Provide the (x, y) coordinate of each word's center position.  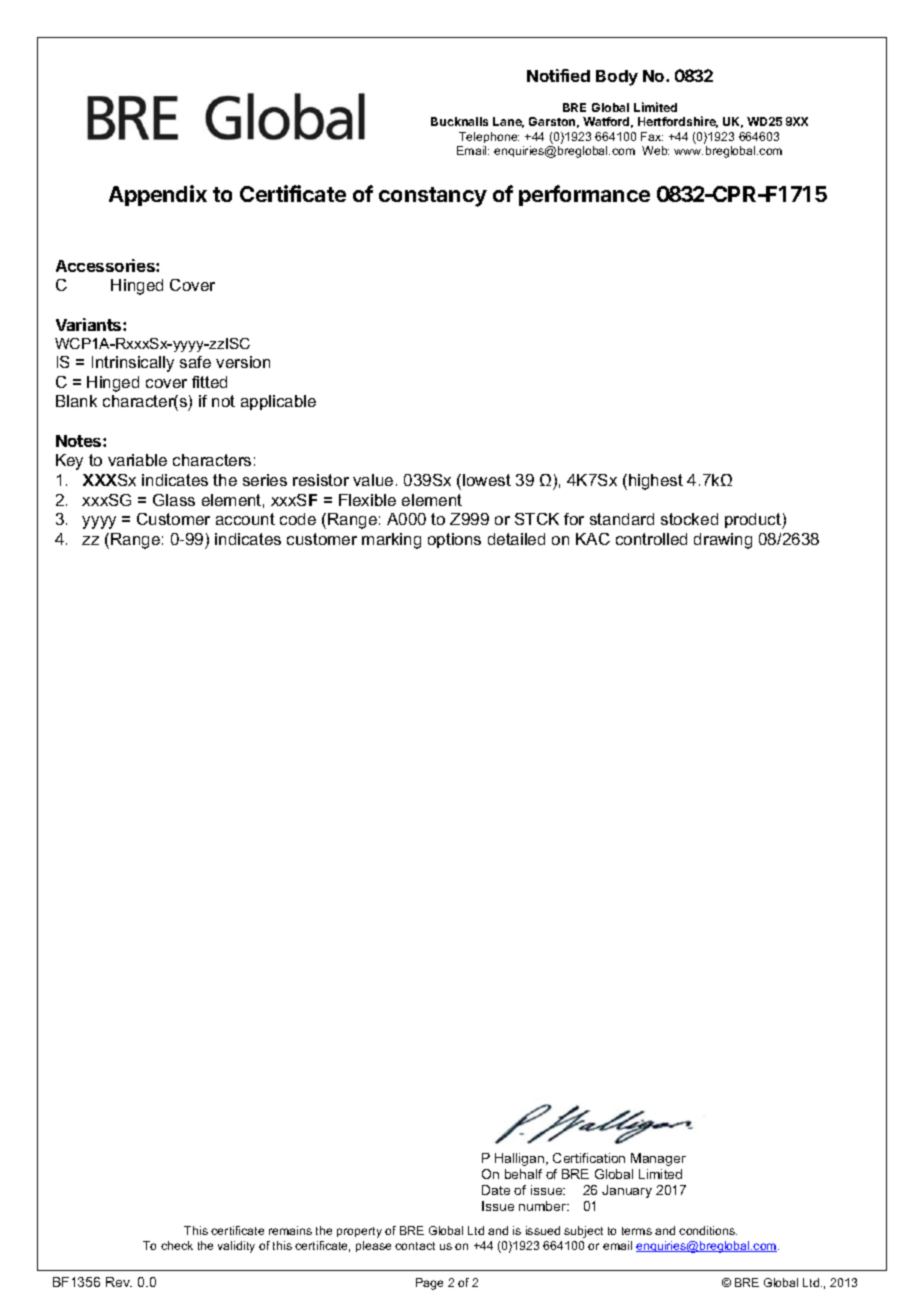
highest (656, 482)
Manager (658, 1159)
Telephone (489, 137)
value (373, 480)
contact (415, 1246)
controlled (651, 539)
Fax (652, 136)
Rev (119, 1282)
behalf (523, 1174)
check (177, 1245)
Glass (174, 500)
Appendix (158, 195)
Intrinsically (133, 364)
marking (391, 541)
